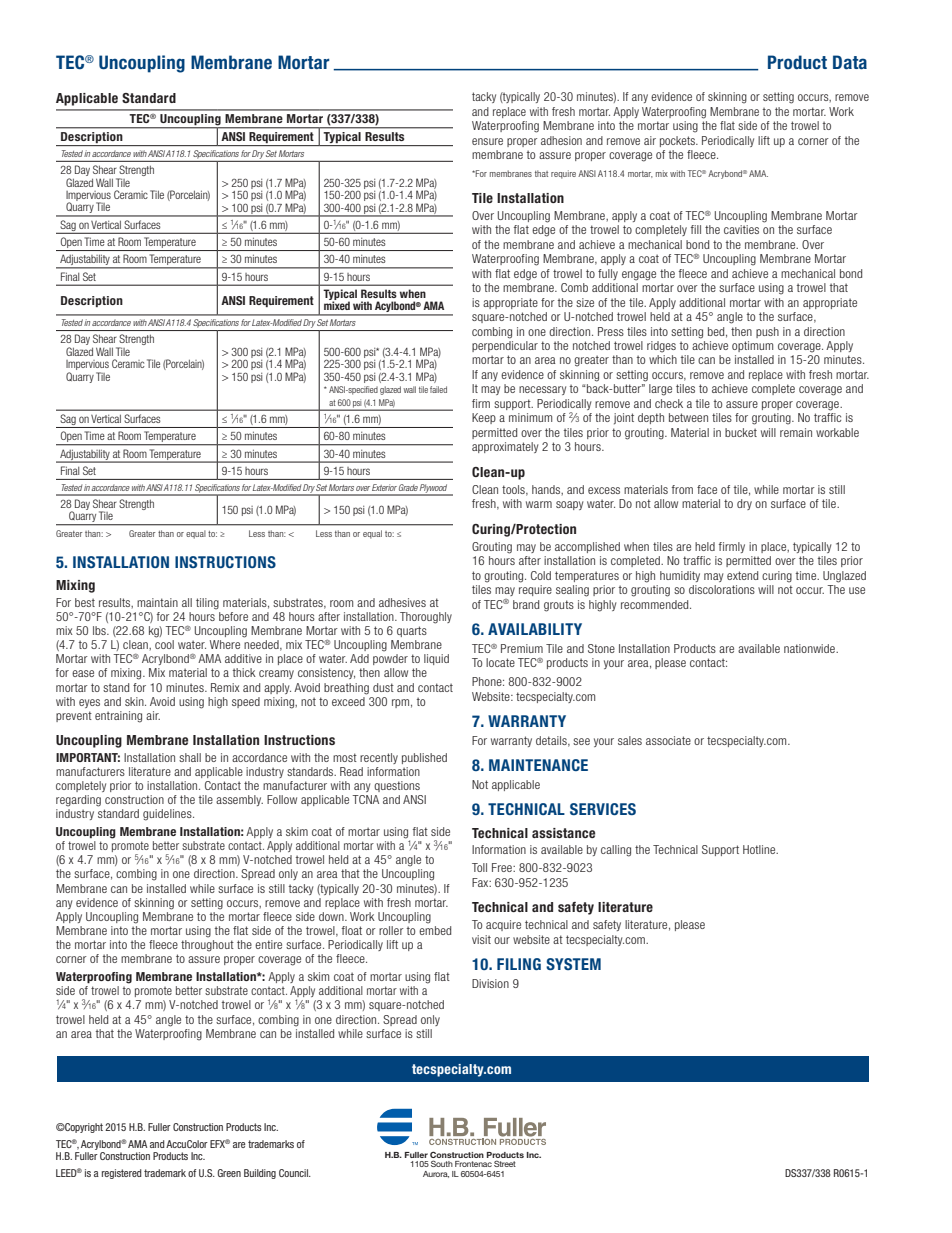  What do you see at coordinates (752, 346) in the screenshot?
I see `optimum` at bounding box center [752, 346].
